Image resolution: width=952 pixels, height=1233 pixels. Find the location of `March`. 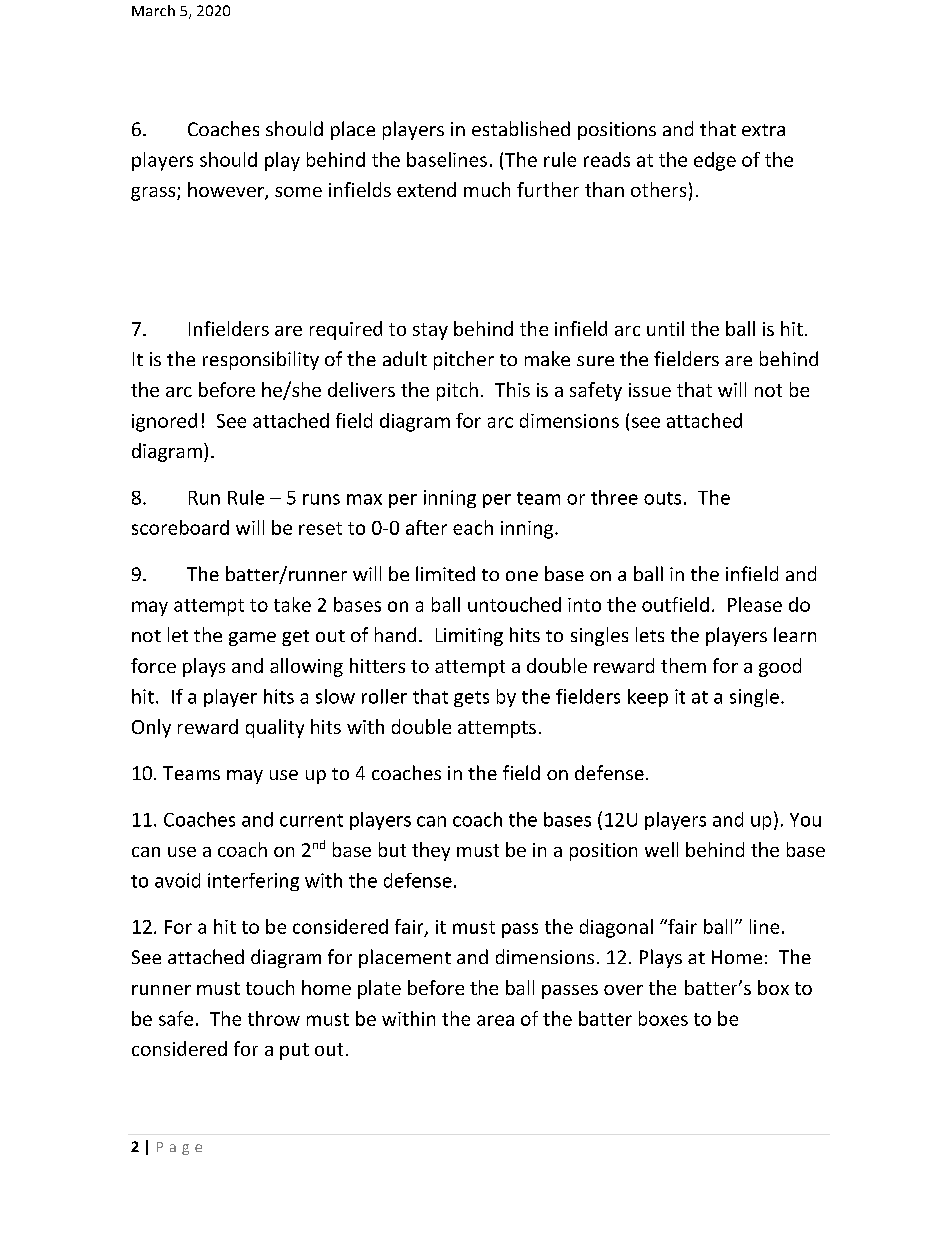

March is located at coordinates (153, 10).
